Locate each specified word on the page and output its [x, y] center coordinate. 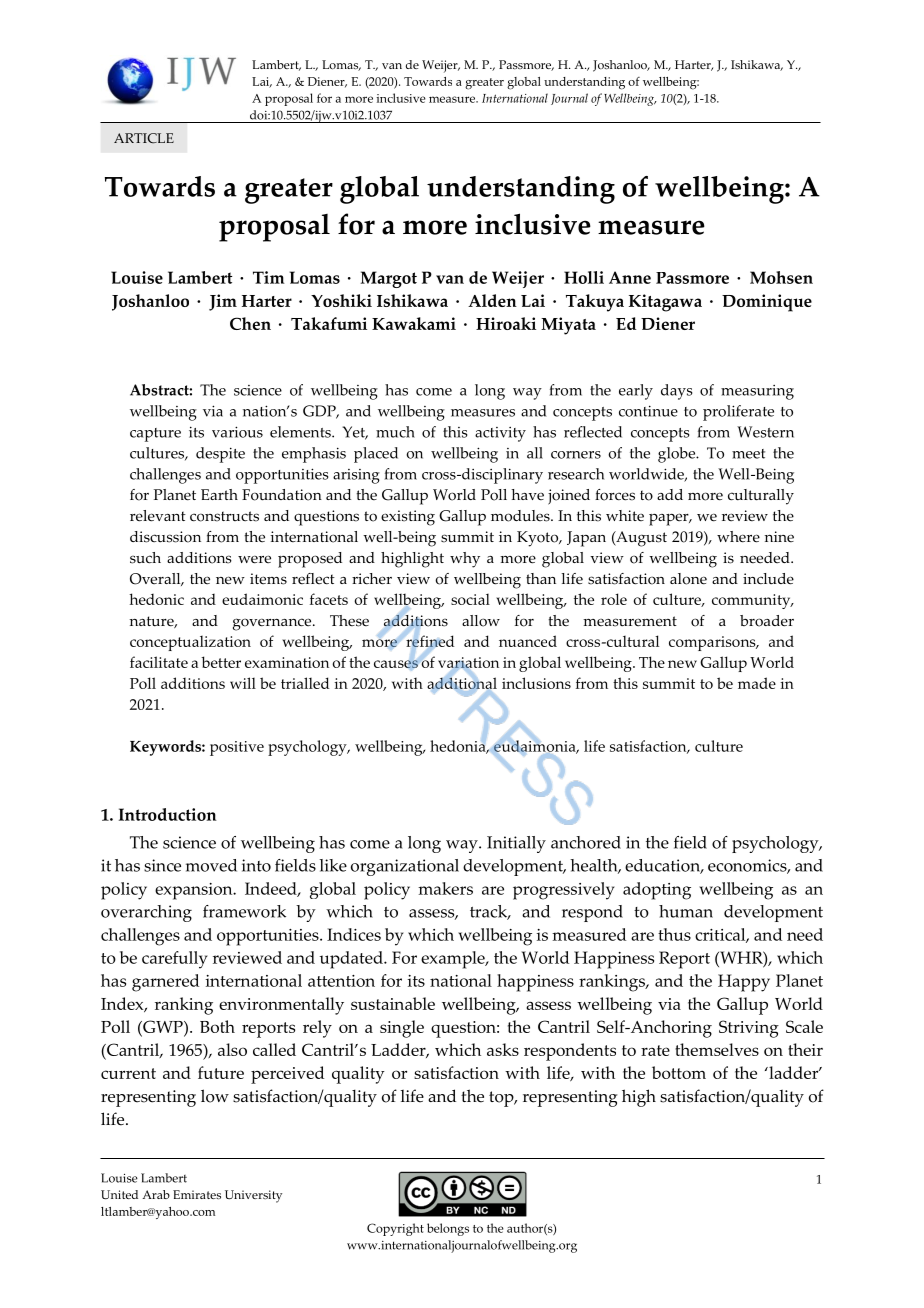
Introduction [168, 814]
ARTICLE [144, 138]
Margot [389, 279]
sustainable [393, 1003]
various [237, 432]
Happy [744, 983]
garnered [165, 983]
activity [500, 434]
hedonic [156, 599]
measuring [757, 392]
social [470, 599]
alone [688, 579]
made [757, 683]
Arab [156, 1194]
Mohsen [781, 277]
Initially [516, 844]
